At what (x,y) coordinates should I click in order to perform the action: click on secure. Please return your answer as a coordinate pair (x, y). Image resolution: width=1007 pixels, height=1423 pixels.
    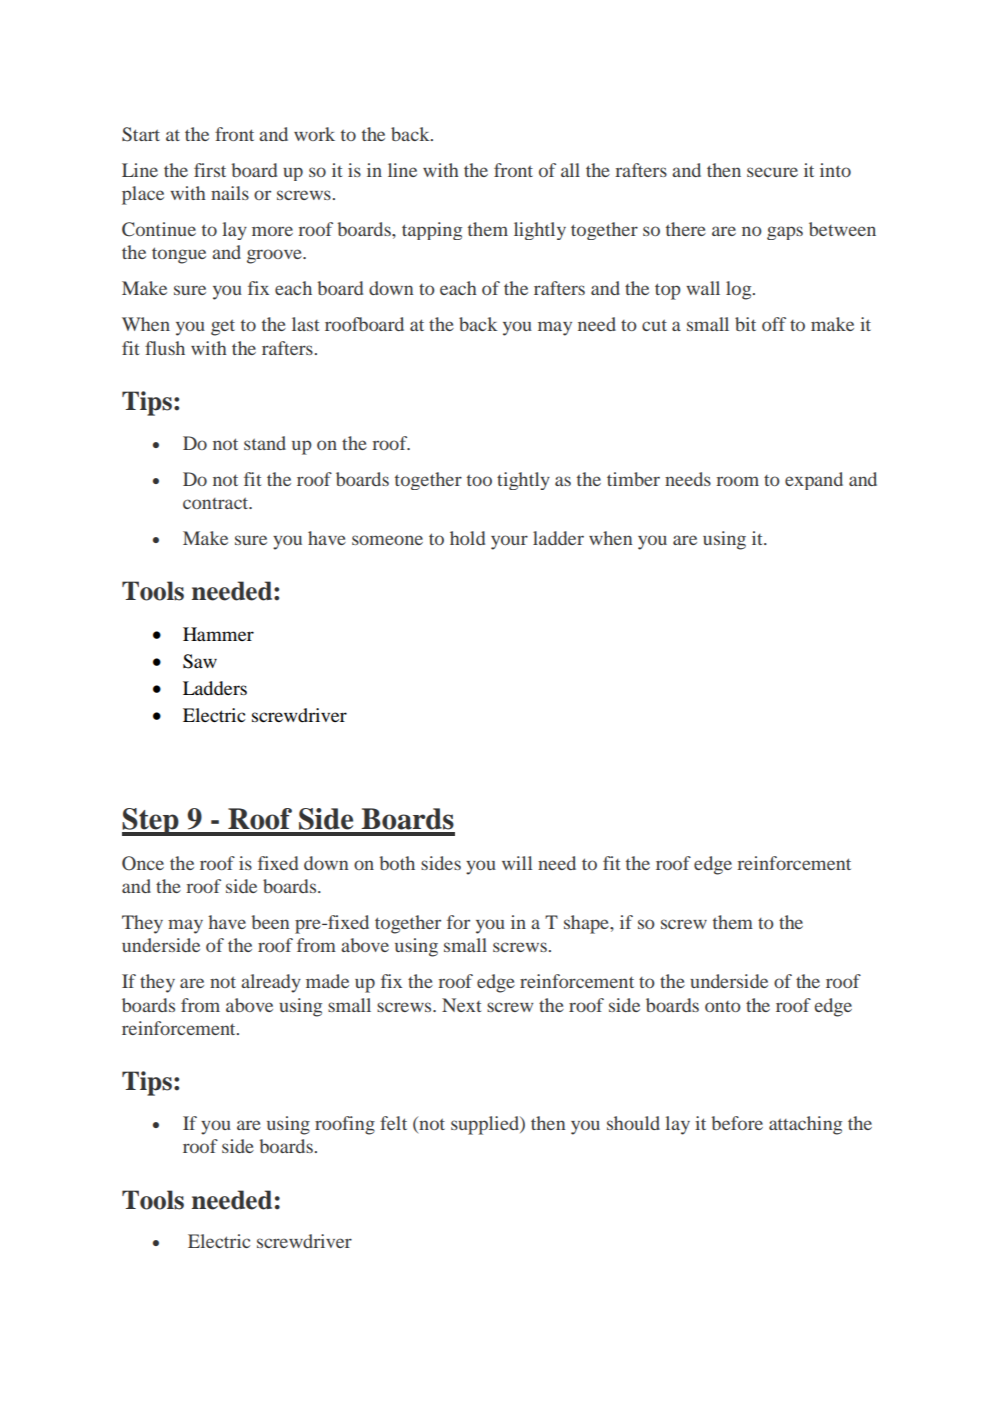
    Looking at the image, I should click on (772, 172).
